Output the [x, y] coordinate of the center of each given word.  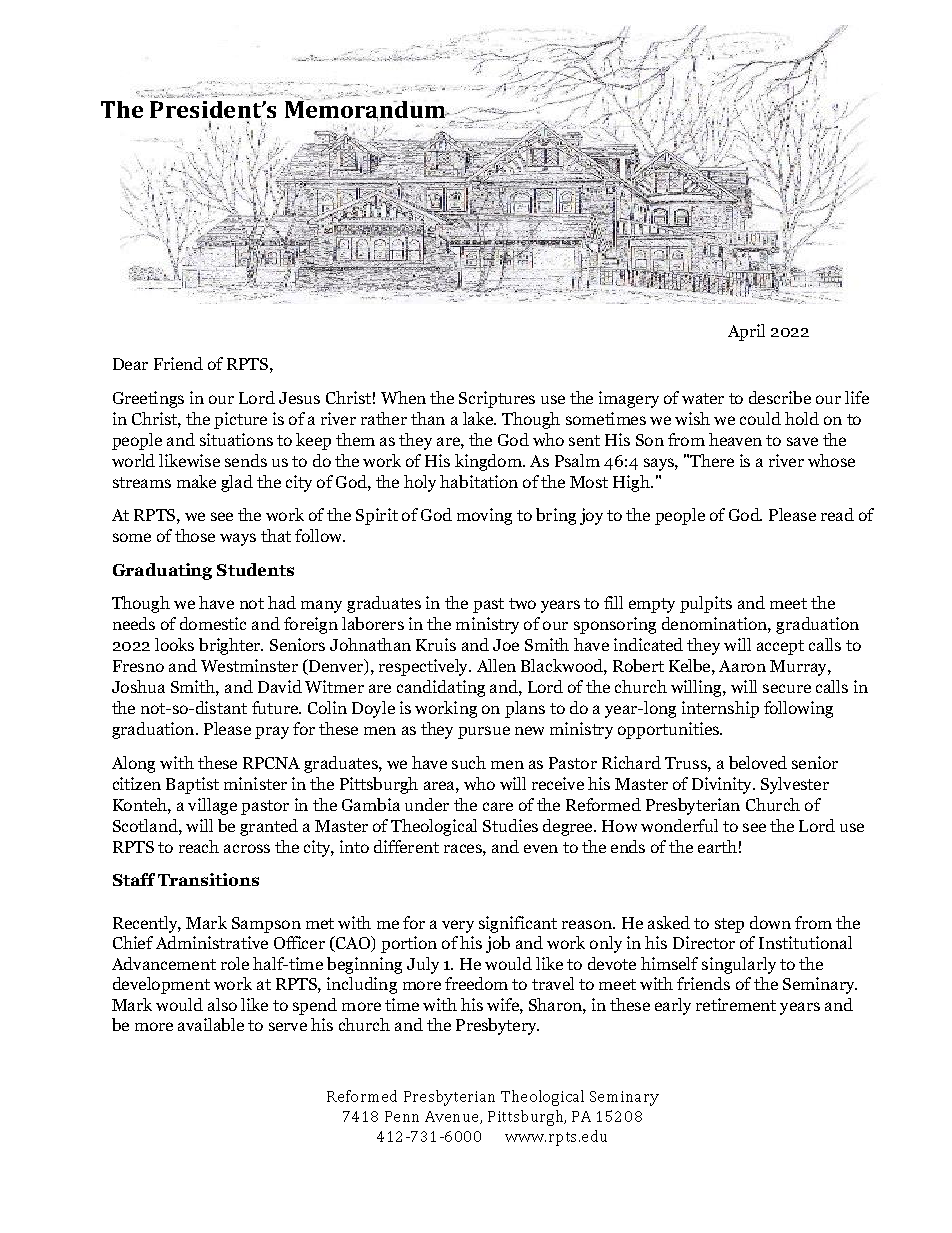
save [802, 441]
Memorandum [366, 109]
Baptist [192, 785]
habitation [479, 481]
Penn [402, 1116]
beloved [758, 762]
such [469, 762]
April [746, 332]
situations [236, 439]
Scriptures [497, 399]
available [211, 1024]
